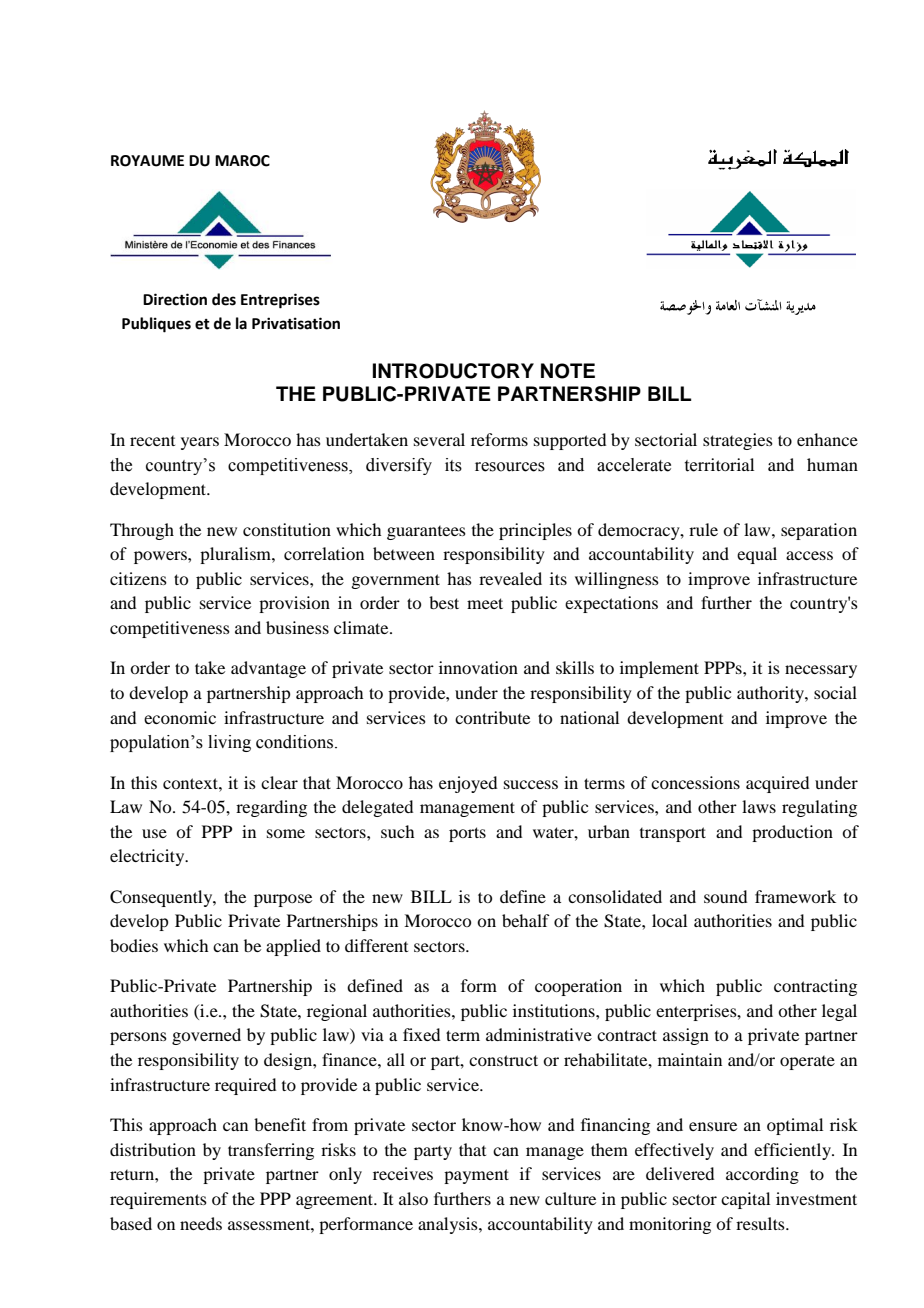 This image has height=1308, width=924. I want to click on purpose, so click(283, 900).
